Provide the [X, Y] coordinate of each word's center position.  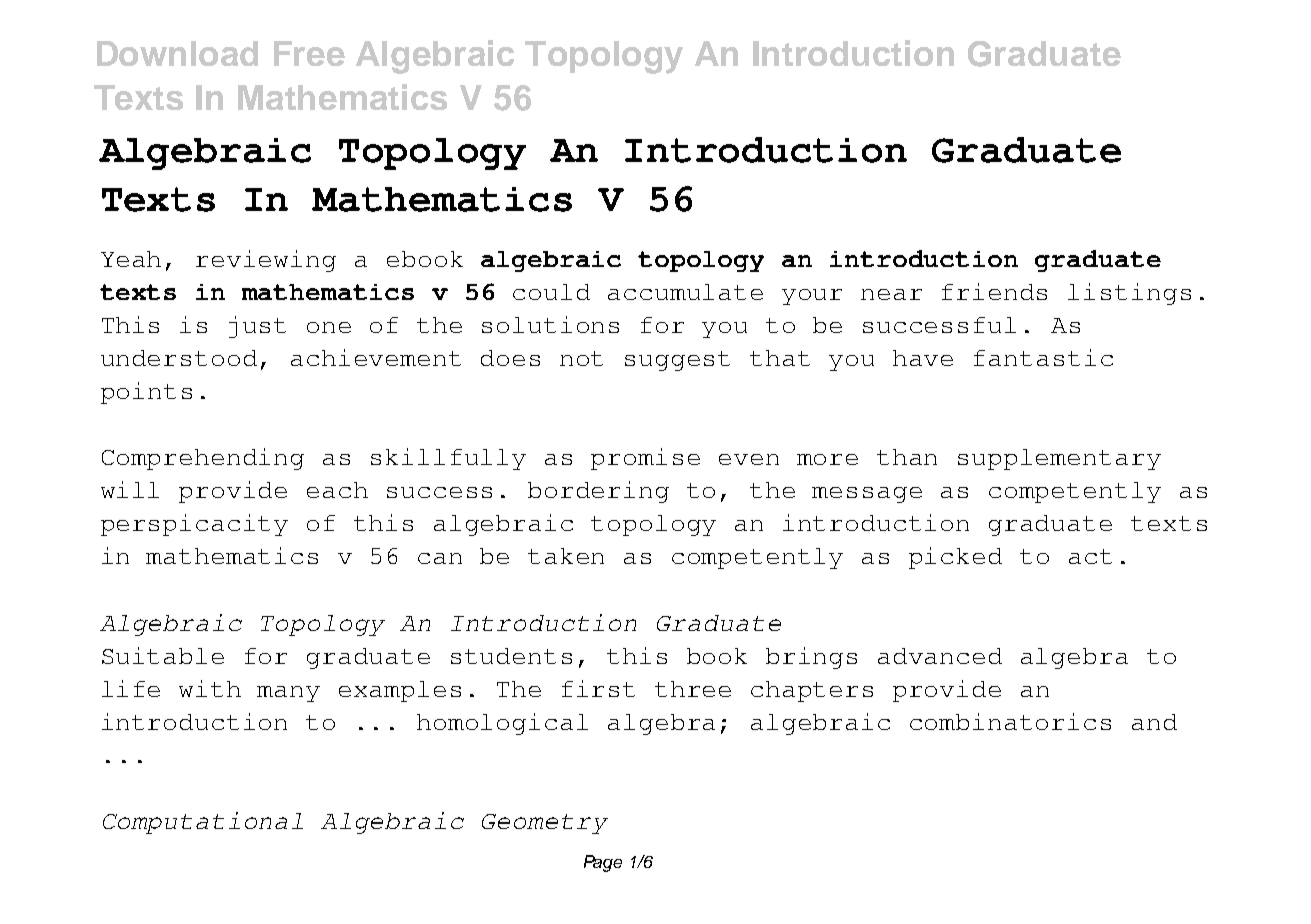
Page [603, 863]
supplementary [1059, 459]
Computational [203, 823]
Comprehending [203, 459]
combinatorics [1010, 721]
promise [645, 459]
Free [309, 53]
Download [177, 53]
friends [994, 291]
